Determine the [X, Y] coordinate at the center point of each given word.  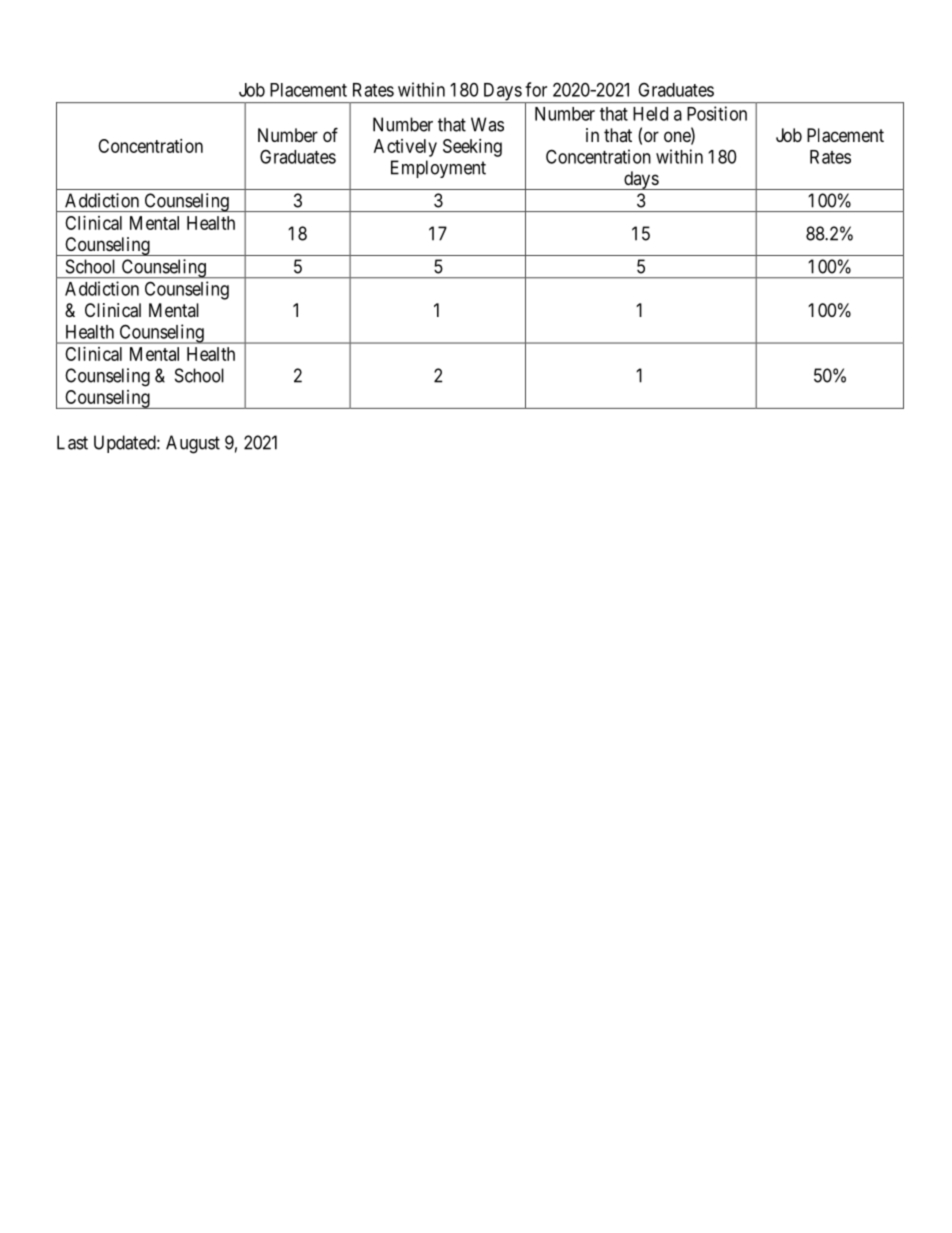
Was [487, 124]
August [193, 444]
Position [717, 113]
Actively [405, 148]
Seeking [472, 148]
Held [650, 114]
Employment [438, 169]
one [678, 138]
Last [72, 442]
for [536, 89]
